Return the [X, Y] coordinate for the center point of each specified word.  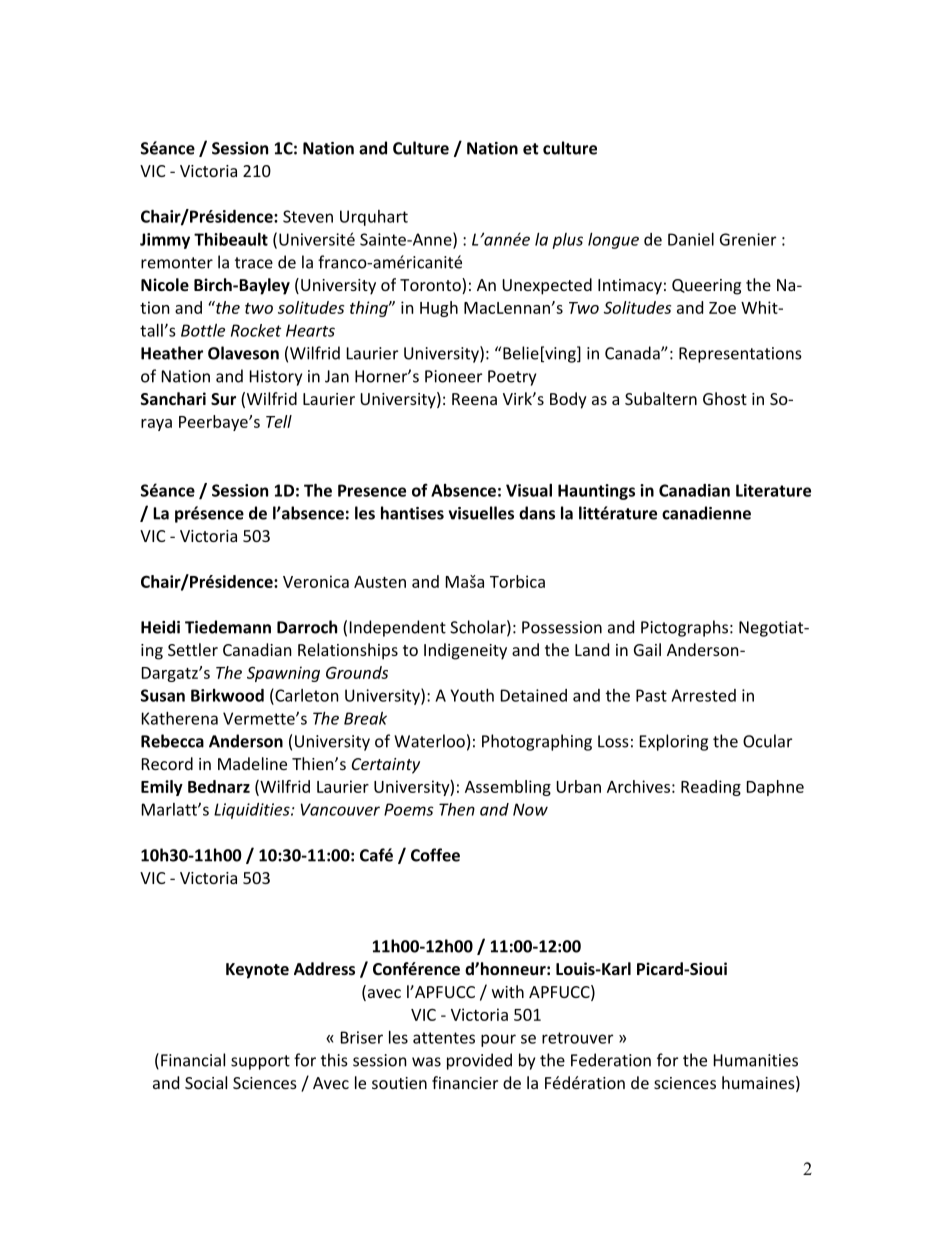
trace [254, 263]
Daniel [691, 239]
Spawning [283, 674]
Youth [472, 695]
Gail [647, 649]
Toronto [431, 286]
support [260, 1062]
